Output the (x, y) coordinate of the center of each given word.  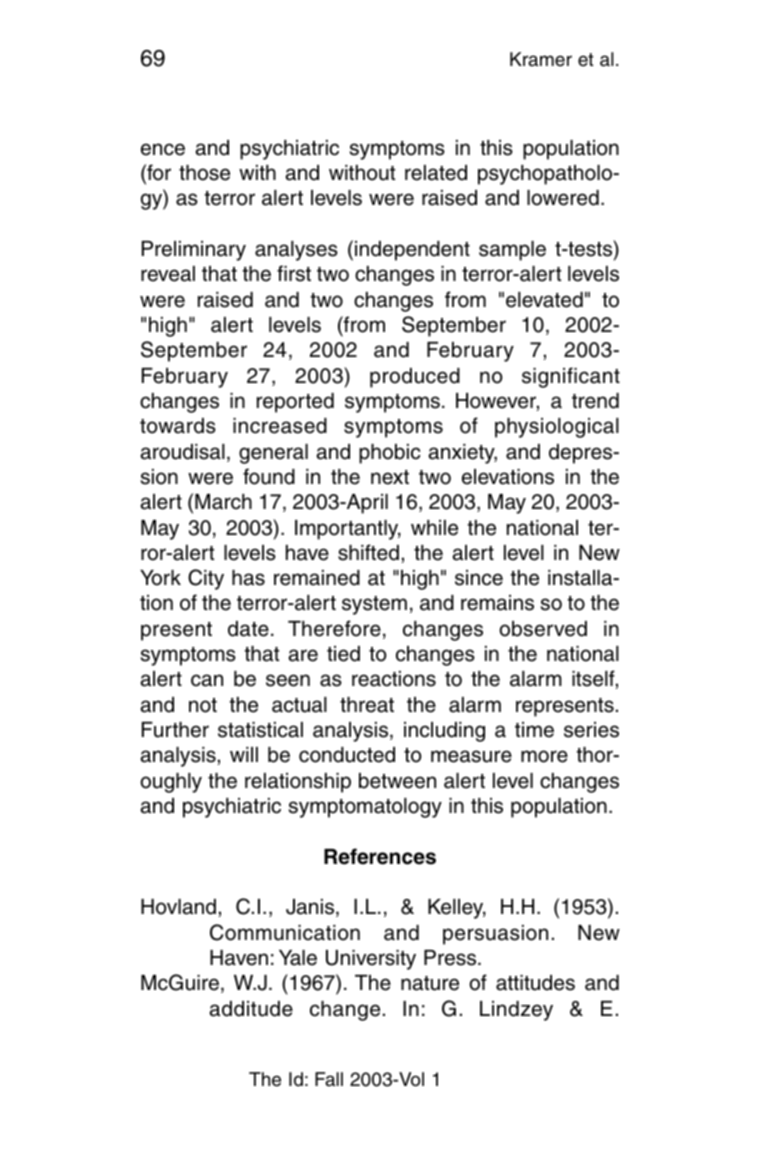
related (436, 173)
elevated (544, 300)
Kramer (541, 59)
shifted (368, 552)
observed (543, 629)
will (244, 754)
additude (251, 1009)
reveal (168, 274)
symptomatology (365, 808)
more (544, 756)
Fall (329, 1079)
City (206, 579)
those (204, 173)
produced (415, 378)
